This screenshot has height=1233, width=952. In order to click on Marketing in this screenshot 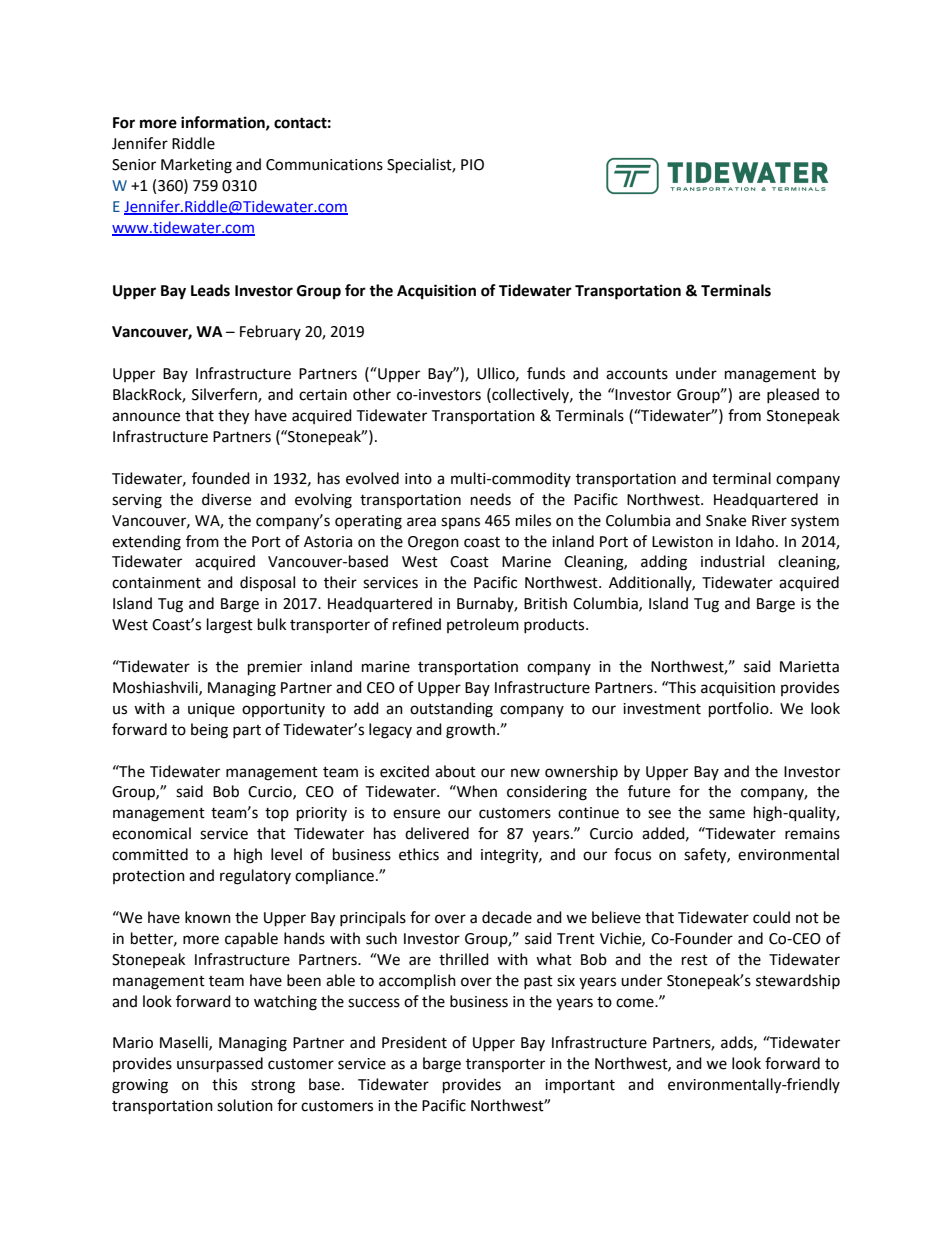, I will do `click(196, 166)`.
